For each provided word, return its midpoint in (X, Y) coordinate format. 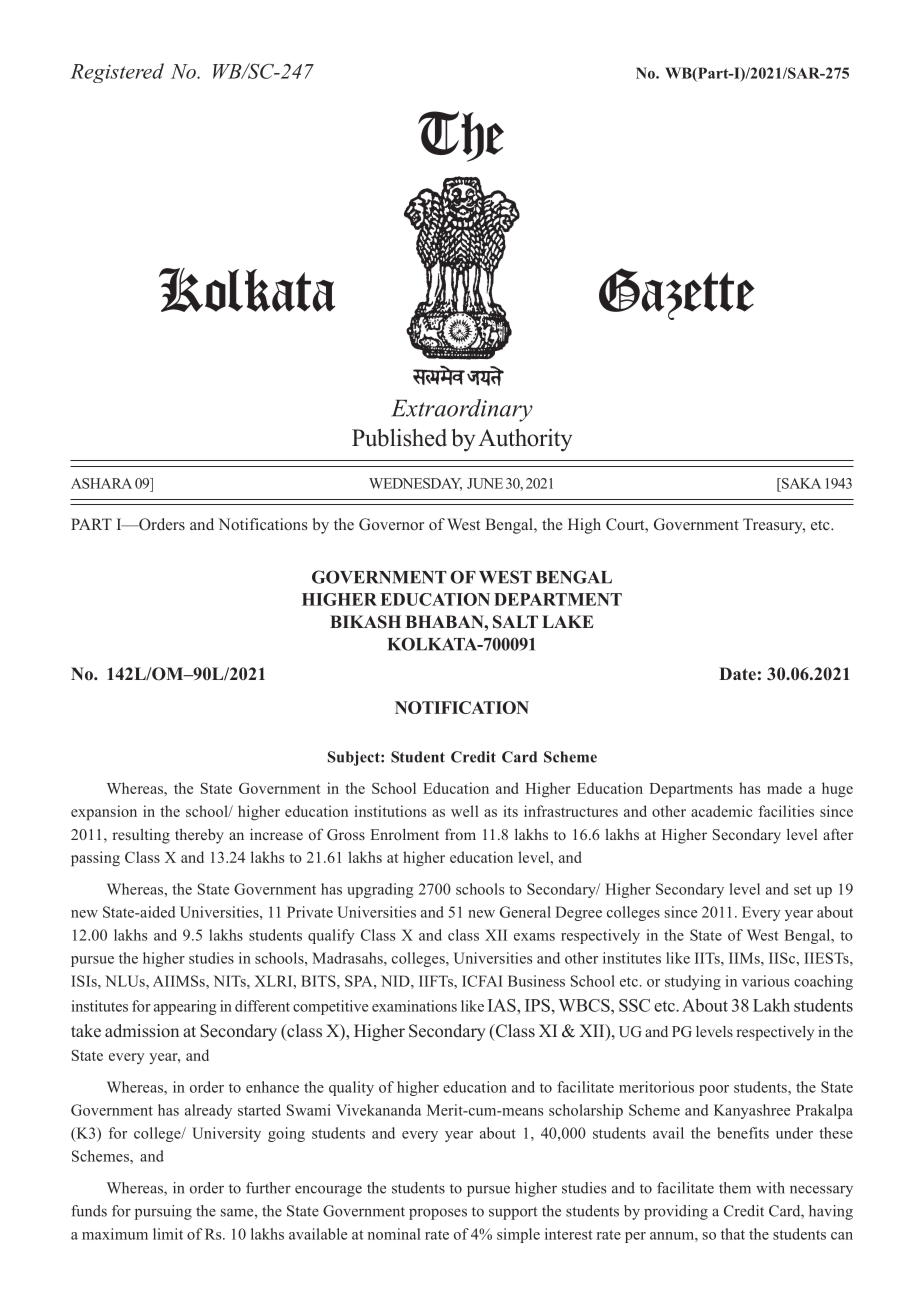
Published (399, 438)
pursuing (163, 1212)
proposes (438, 1214)
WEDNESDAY (415, 484)
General (525, 912)
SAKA (800, 483)
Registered (117, 73)
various (765, 981)
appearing (185, 1007)
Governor (391, 524)
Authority (525, 440)
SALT (515, 622)
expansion (104, 813)
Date (737, 673)
